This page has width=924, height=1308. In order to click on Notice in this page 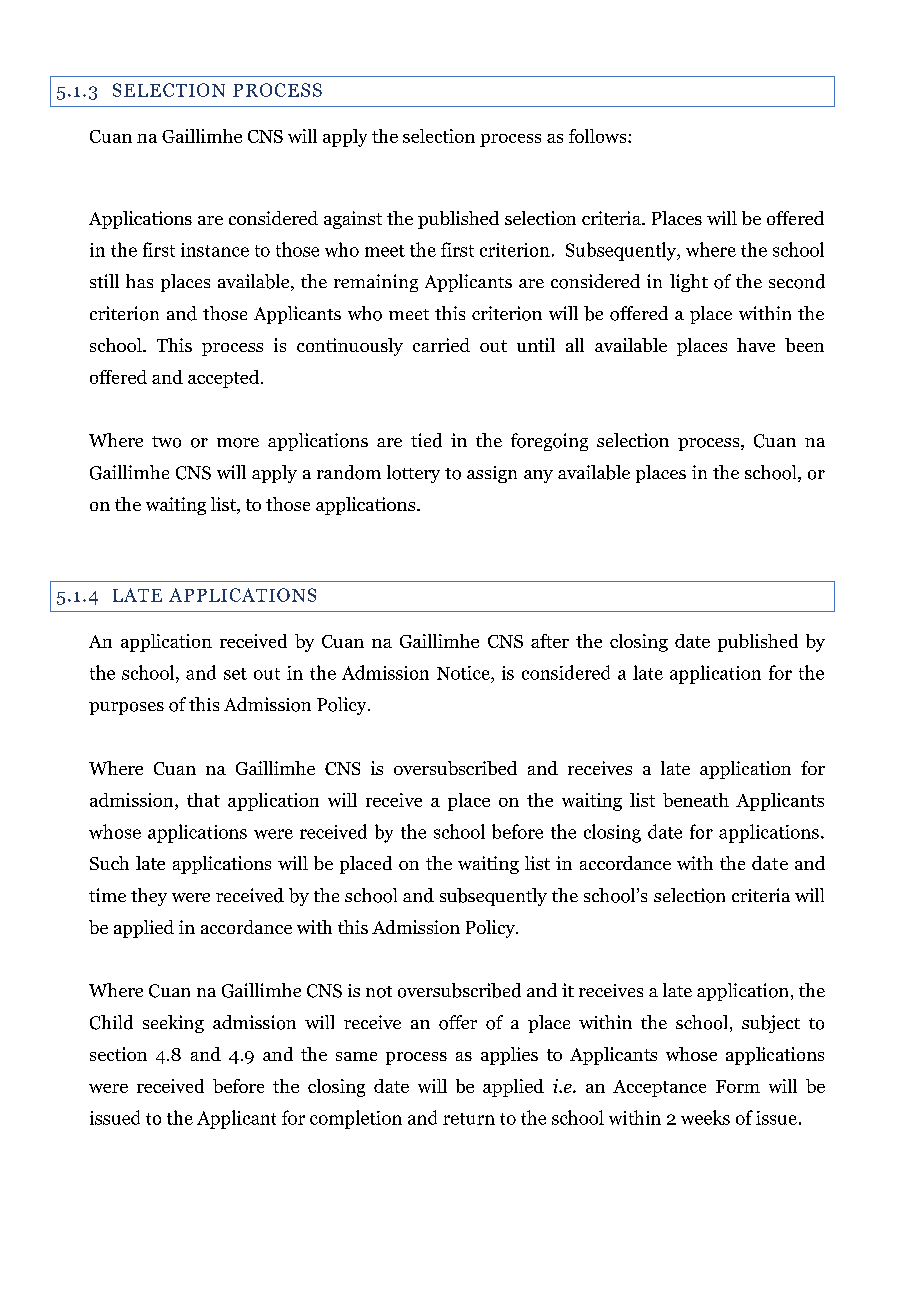, I will do `click(464, 673)`.
